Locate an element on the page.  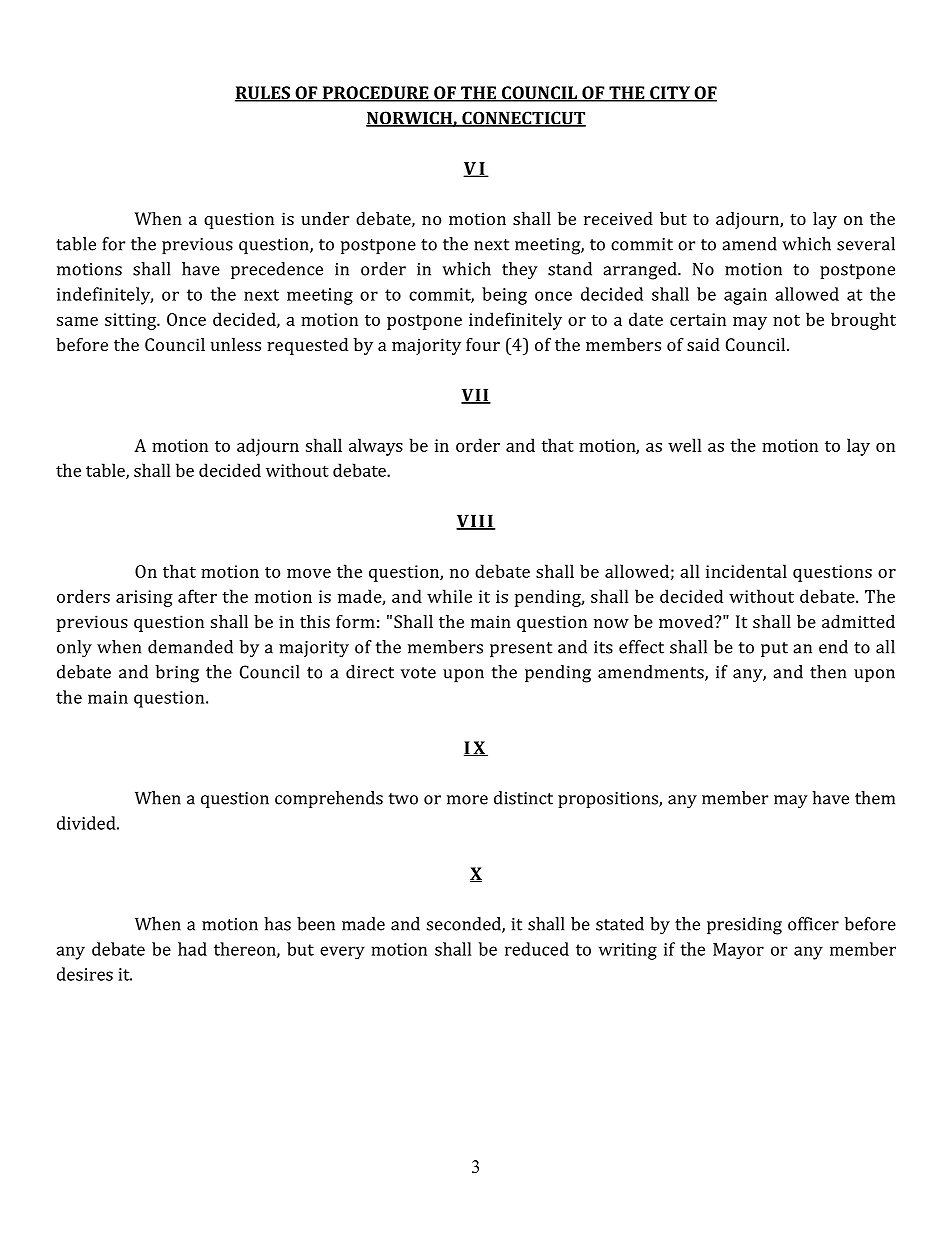
seconded is located at coordinates (465, 925).
